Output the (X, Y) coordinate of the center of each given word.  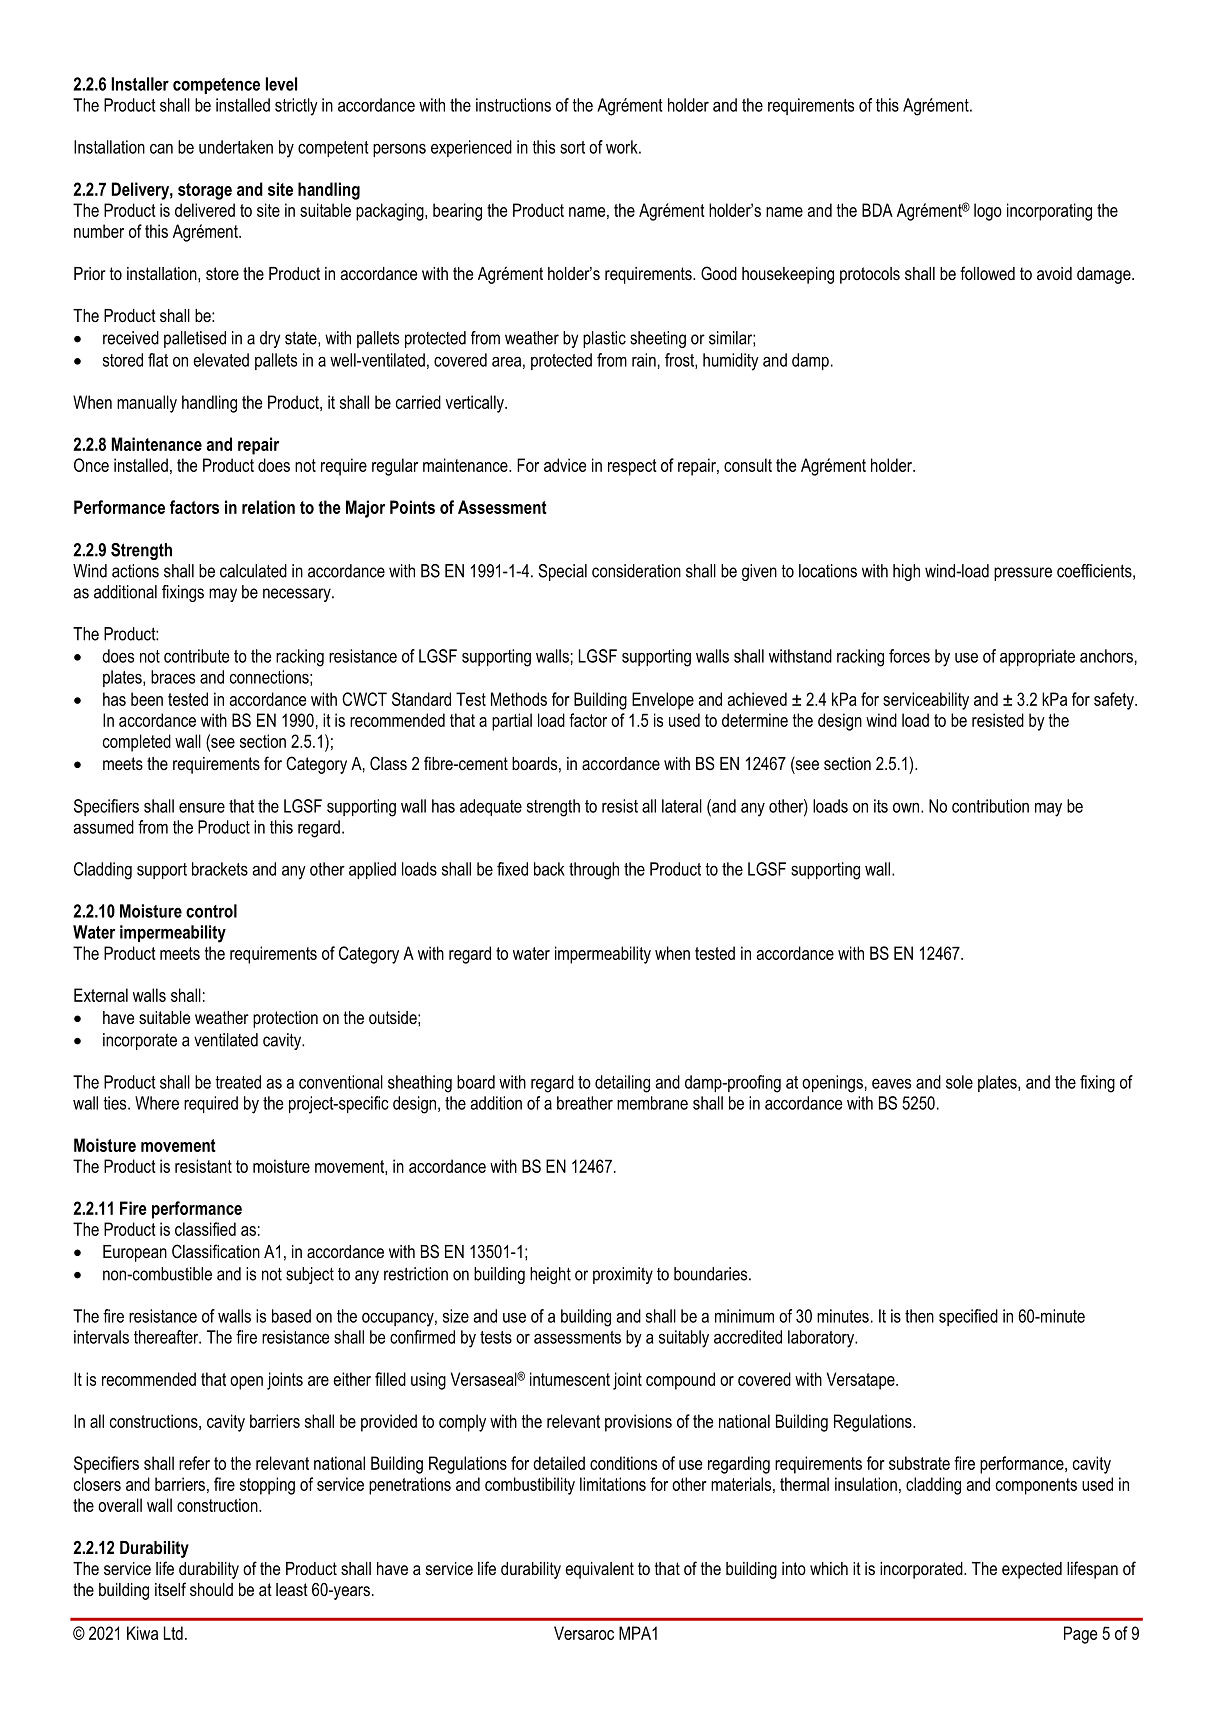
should (211, 1590)
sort (572, 147)
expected (1032, 1570)
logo (988, 212)
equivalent (599, 1570)
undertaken (236, 147)
